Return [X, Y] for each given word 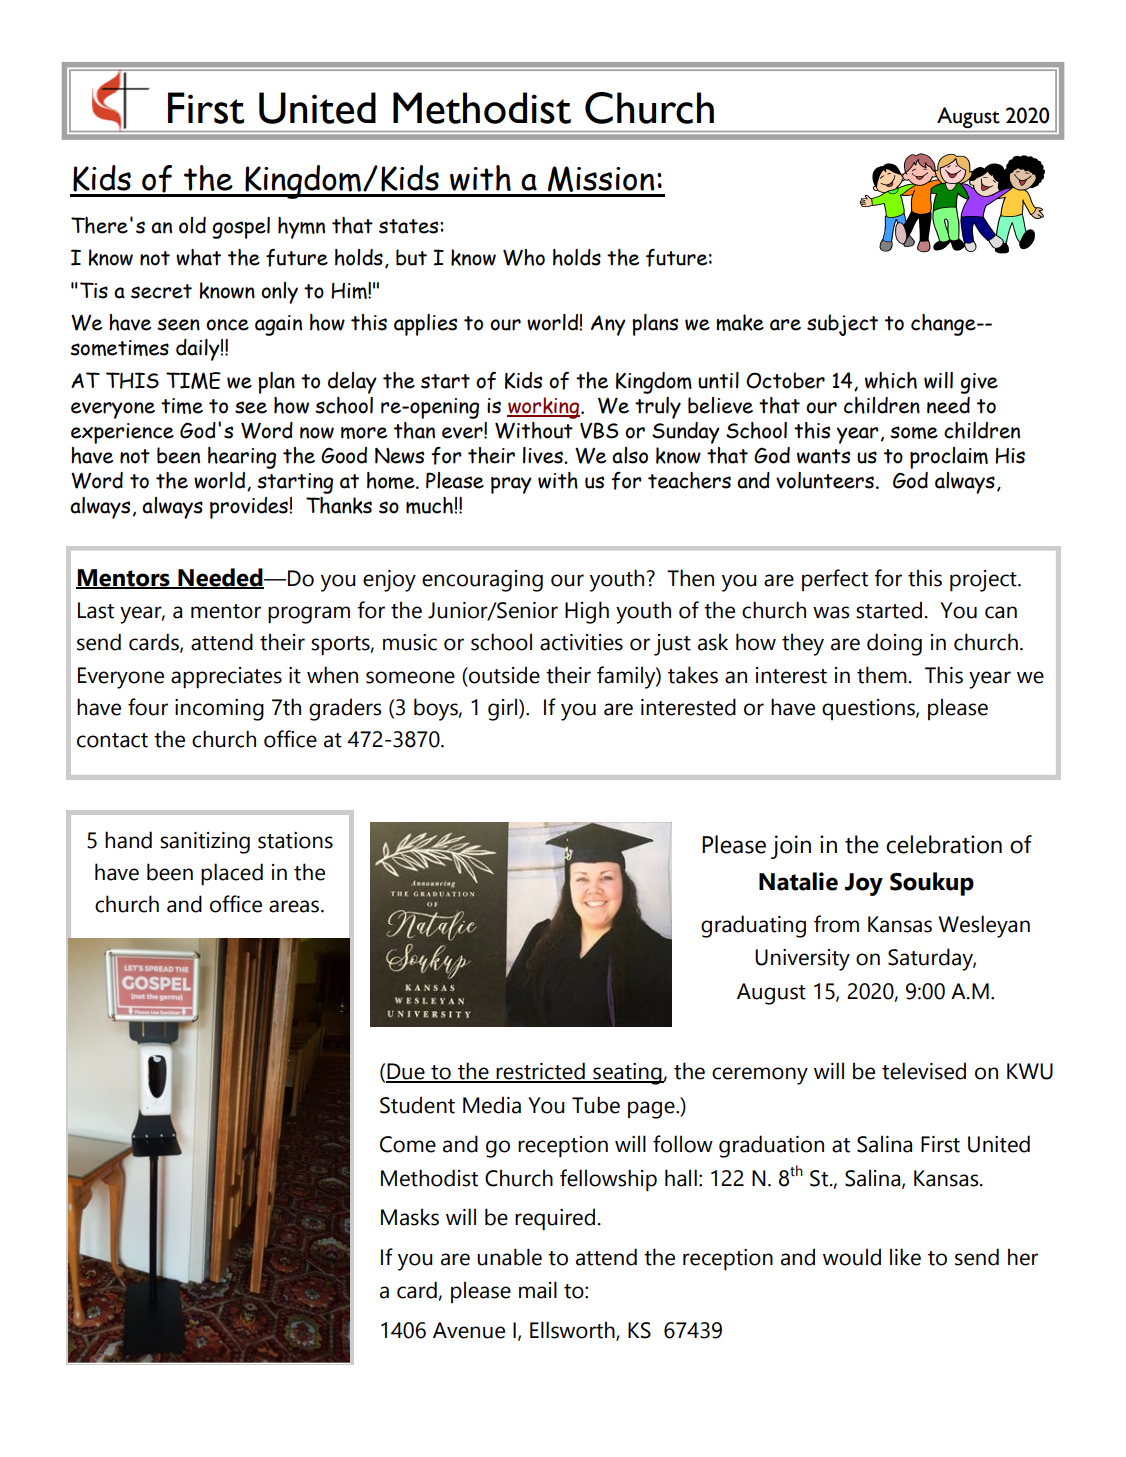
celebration [944, 844]
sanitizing [205, 843]
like [905, 1257]
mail [538, 1290]
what [198, 257]
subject [842, 325]
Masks [410, 1217]
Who [524, 257]
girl [504, 709]
